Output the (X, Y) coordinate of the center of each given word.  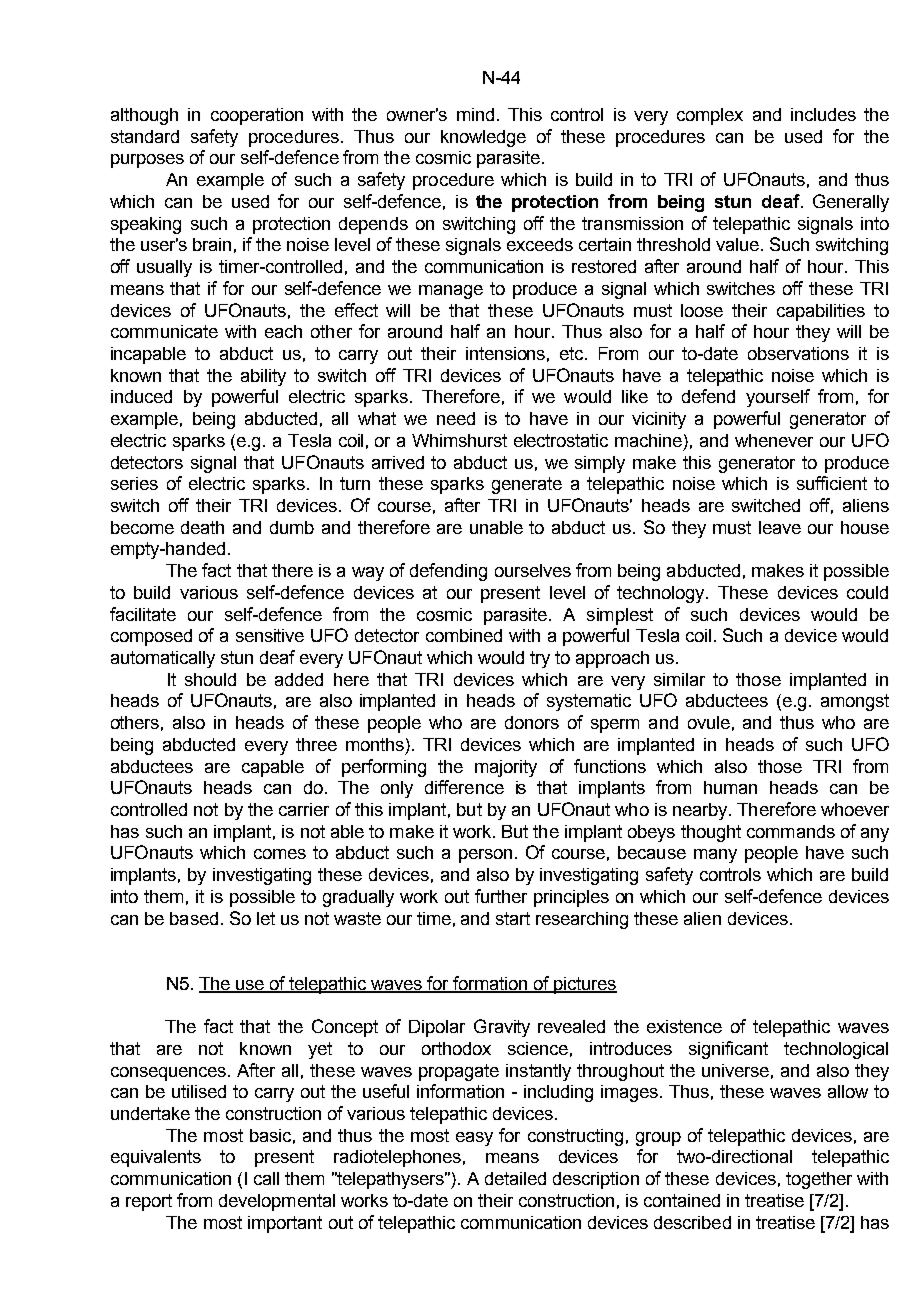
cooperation (257, 116)
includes (823, 114)
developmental (277, 1202)
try (540, 659)
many (715, 856)
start (513, 918)
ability (263, 377)
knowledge (483, 138)
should (210, 679)
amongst (855, 702)
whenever (774, 440)
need (456, 418)
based (194, 918)
